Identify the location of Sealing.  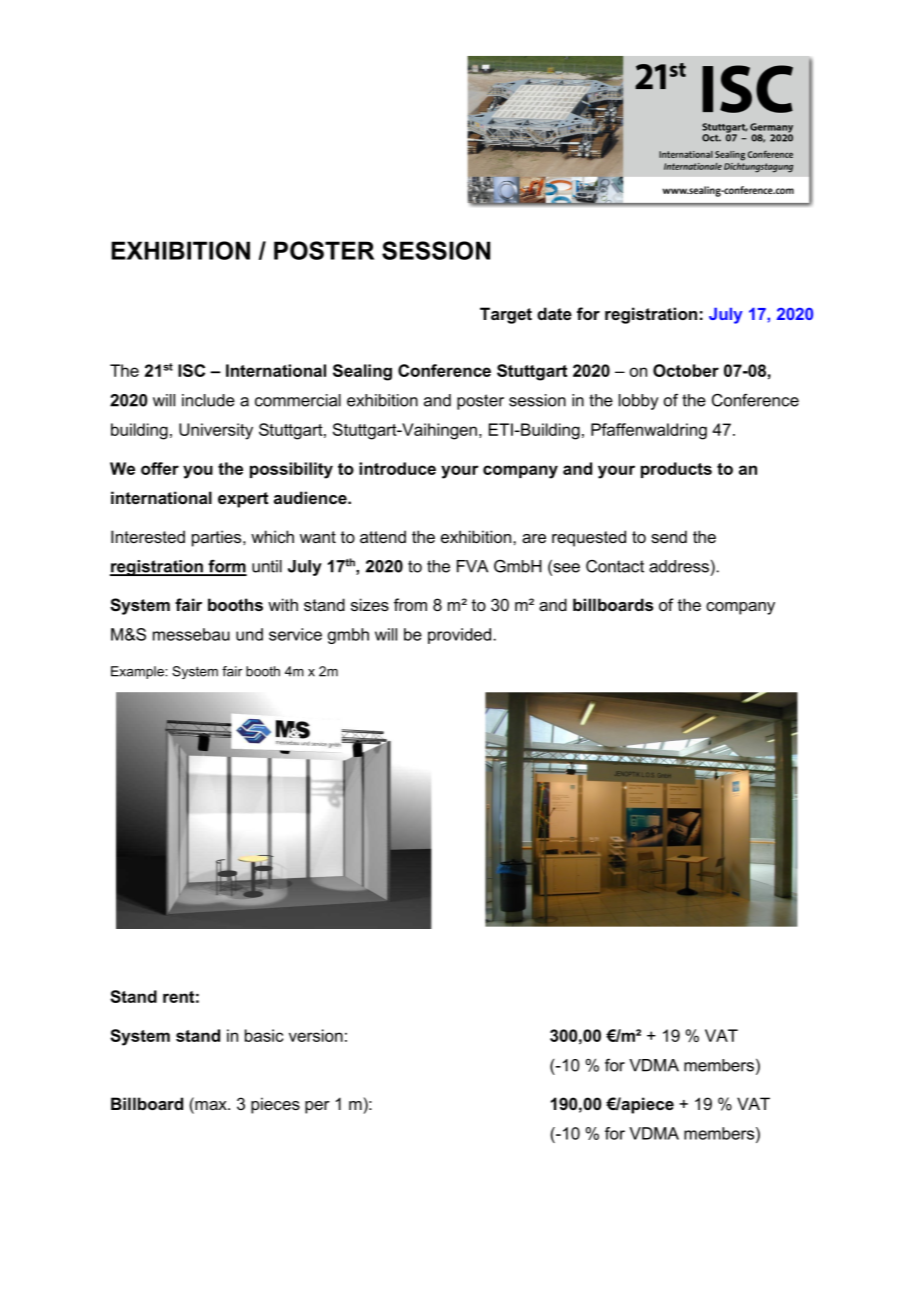
(362, 372).
